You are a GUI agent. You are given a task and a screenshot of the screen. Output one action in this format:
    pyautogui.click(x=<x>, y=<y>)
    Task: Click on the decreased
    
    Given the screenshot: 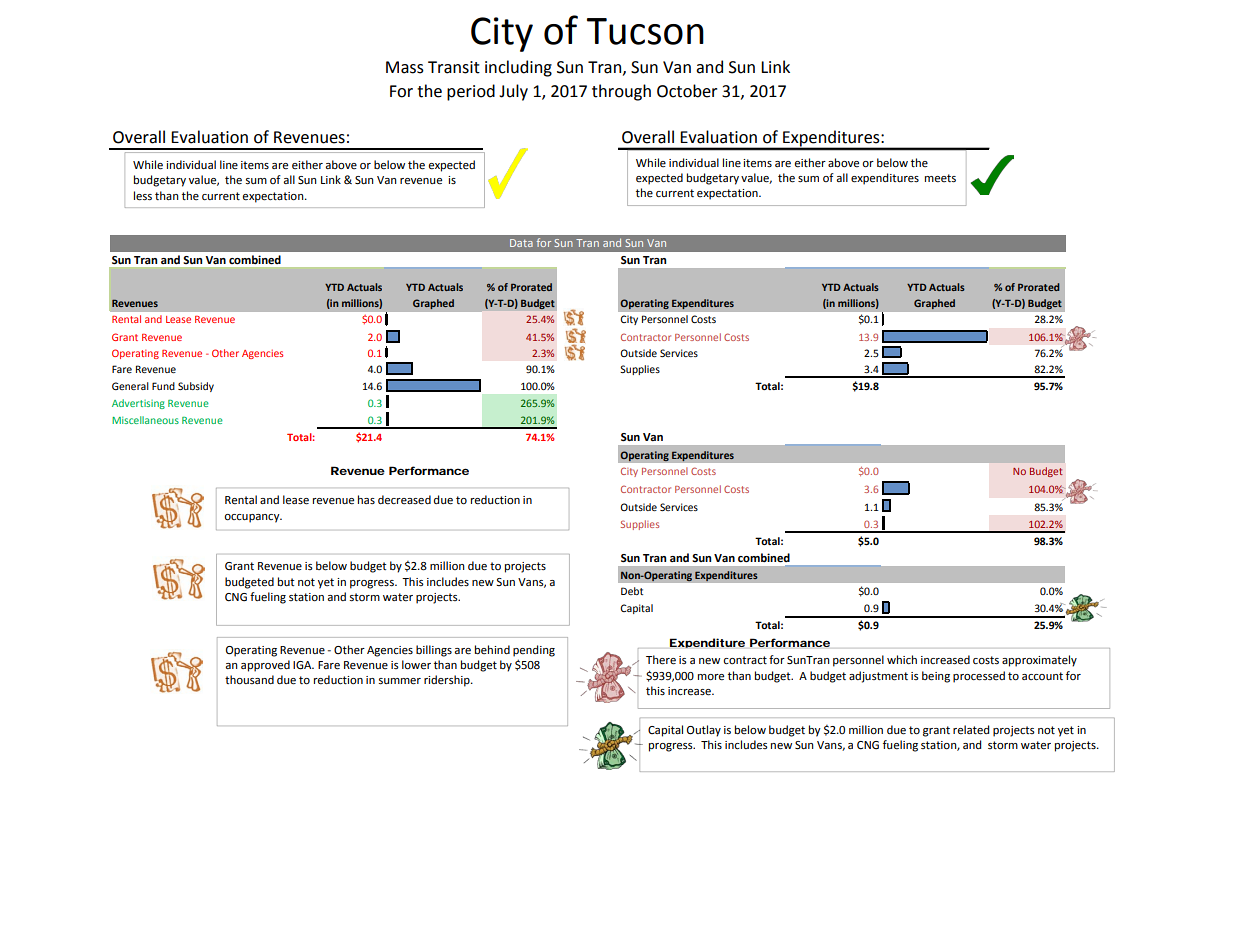 What is the action you would take?
    pyautogui.click(x=404, y=500)
